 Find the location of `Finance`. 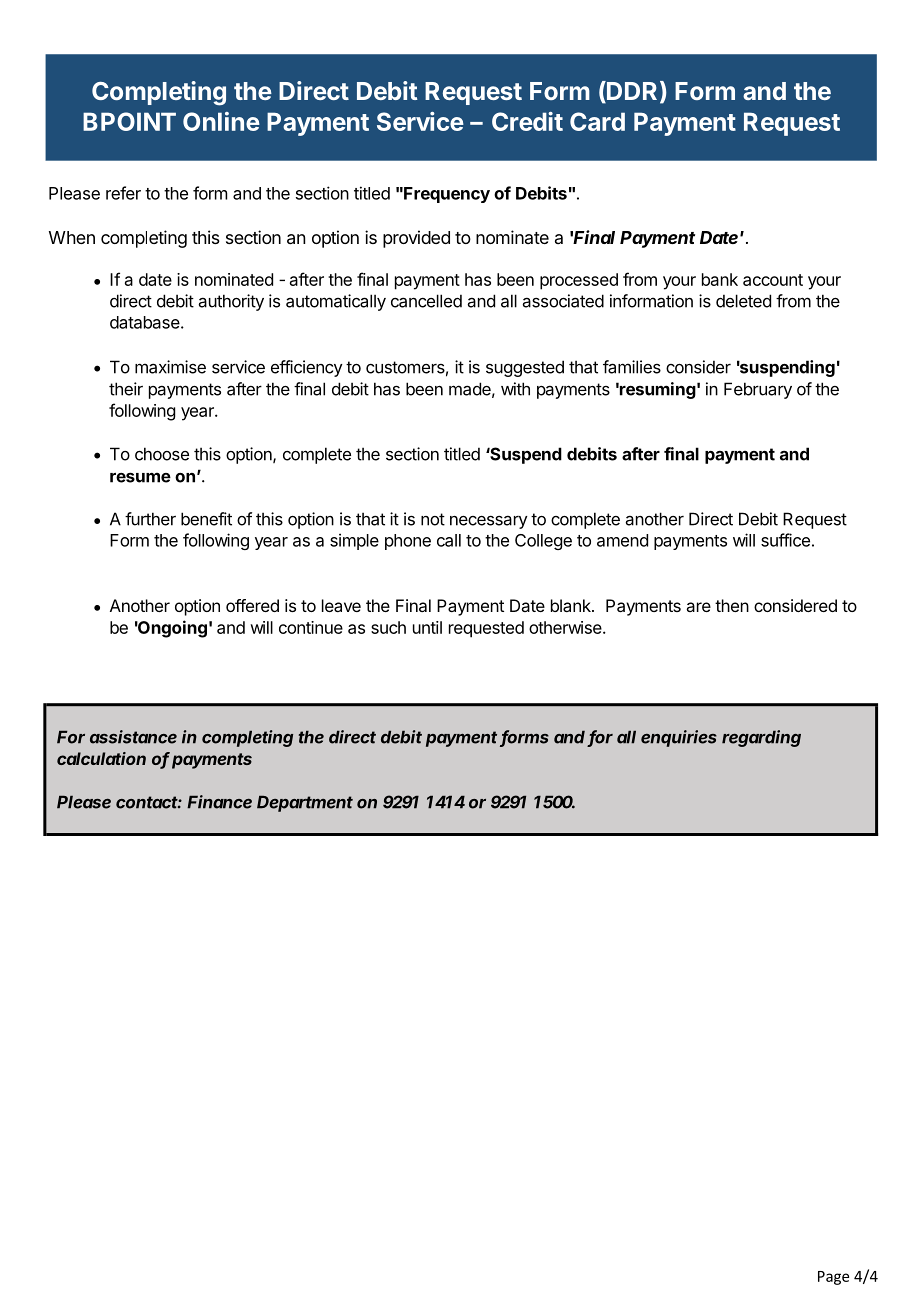

Finance is located at coordinates (219, 802).
